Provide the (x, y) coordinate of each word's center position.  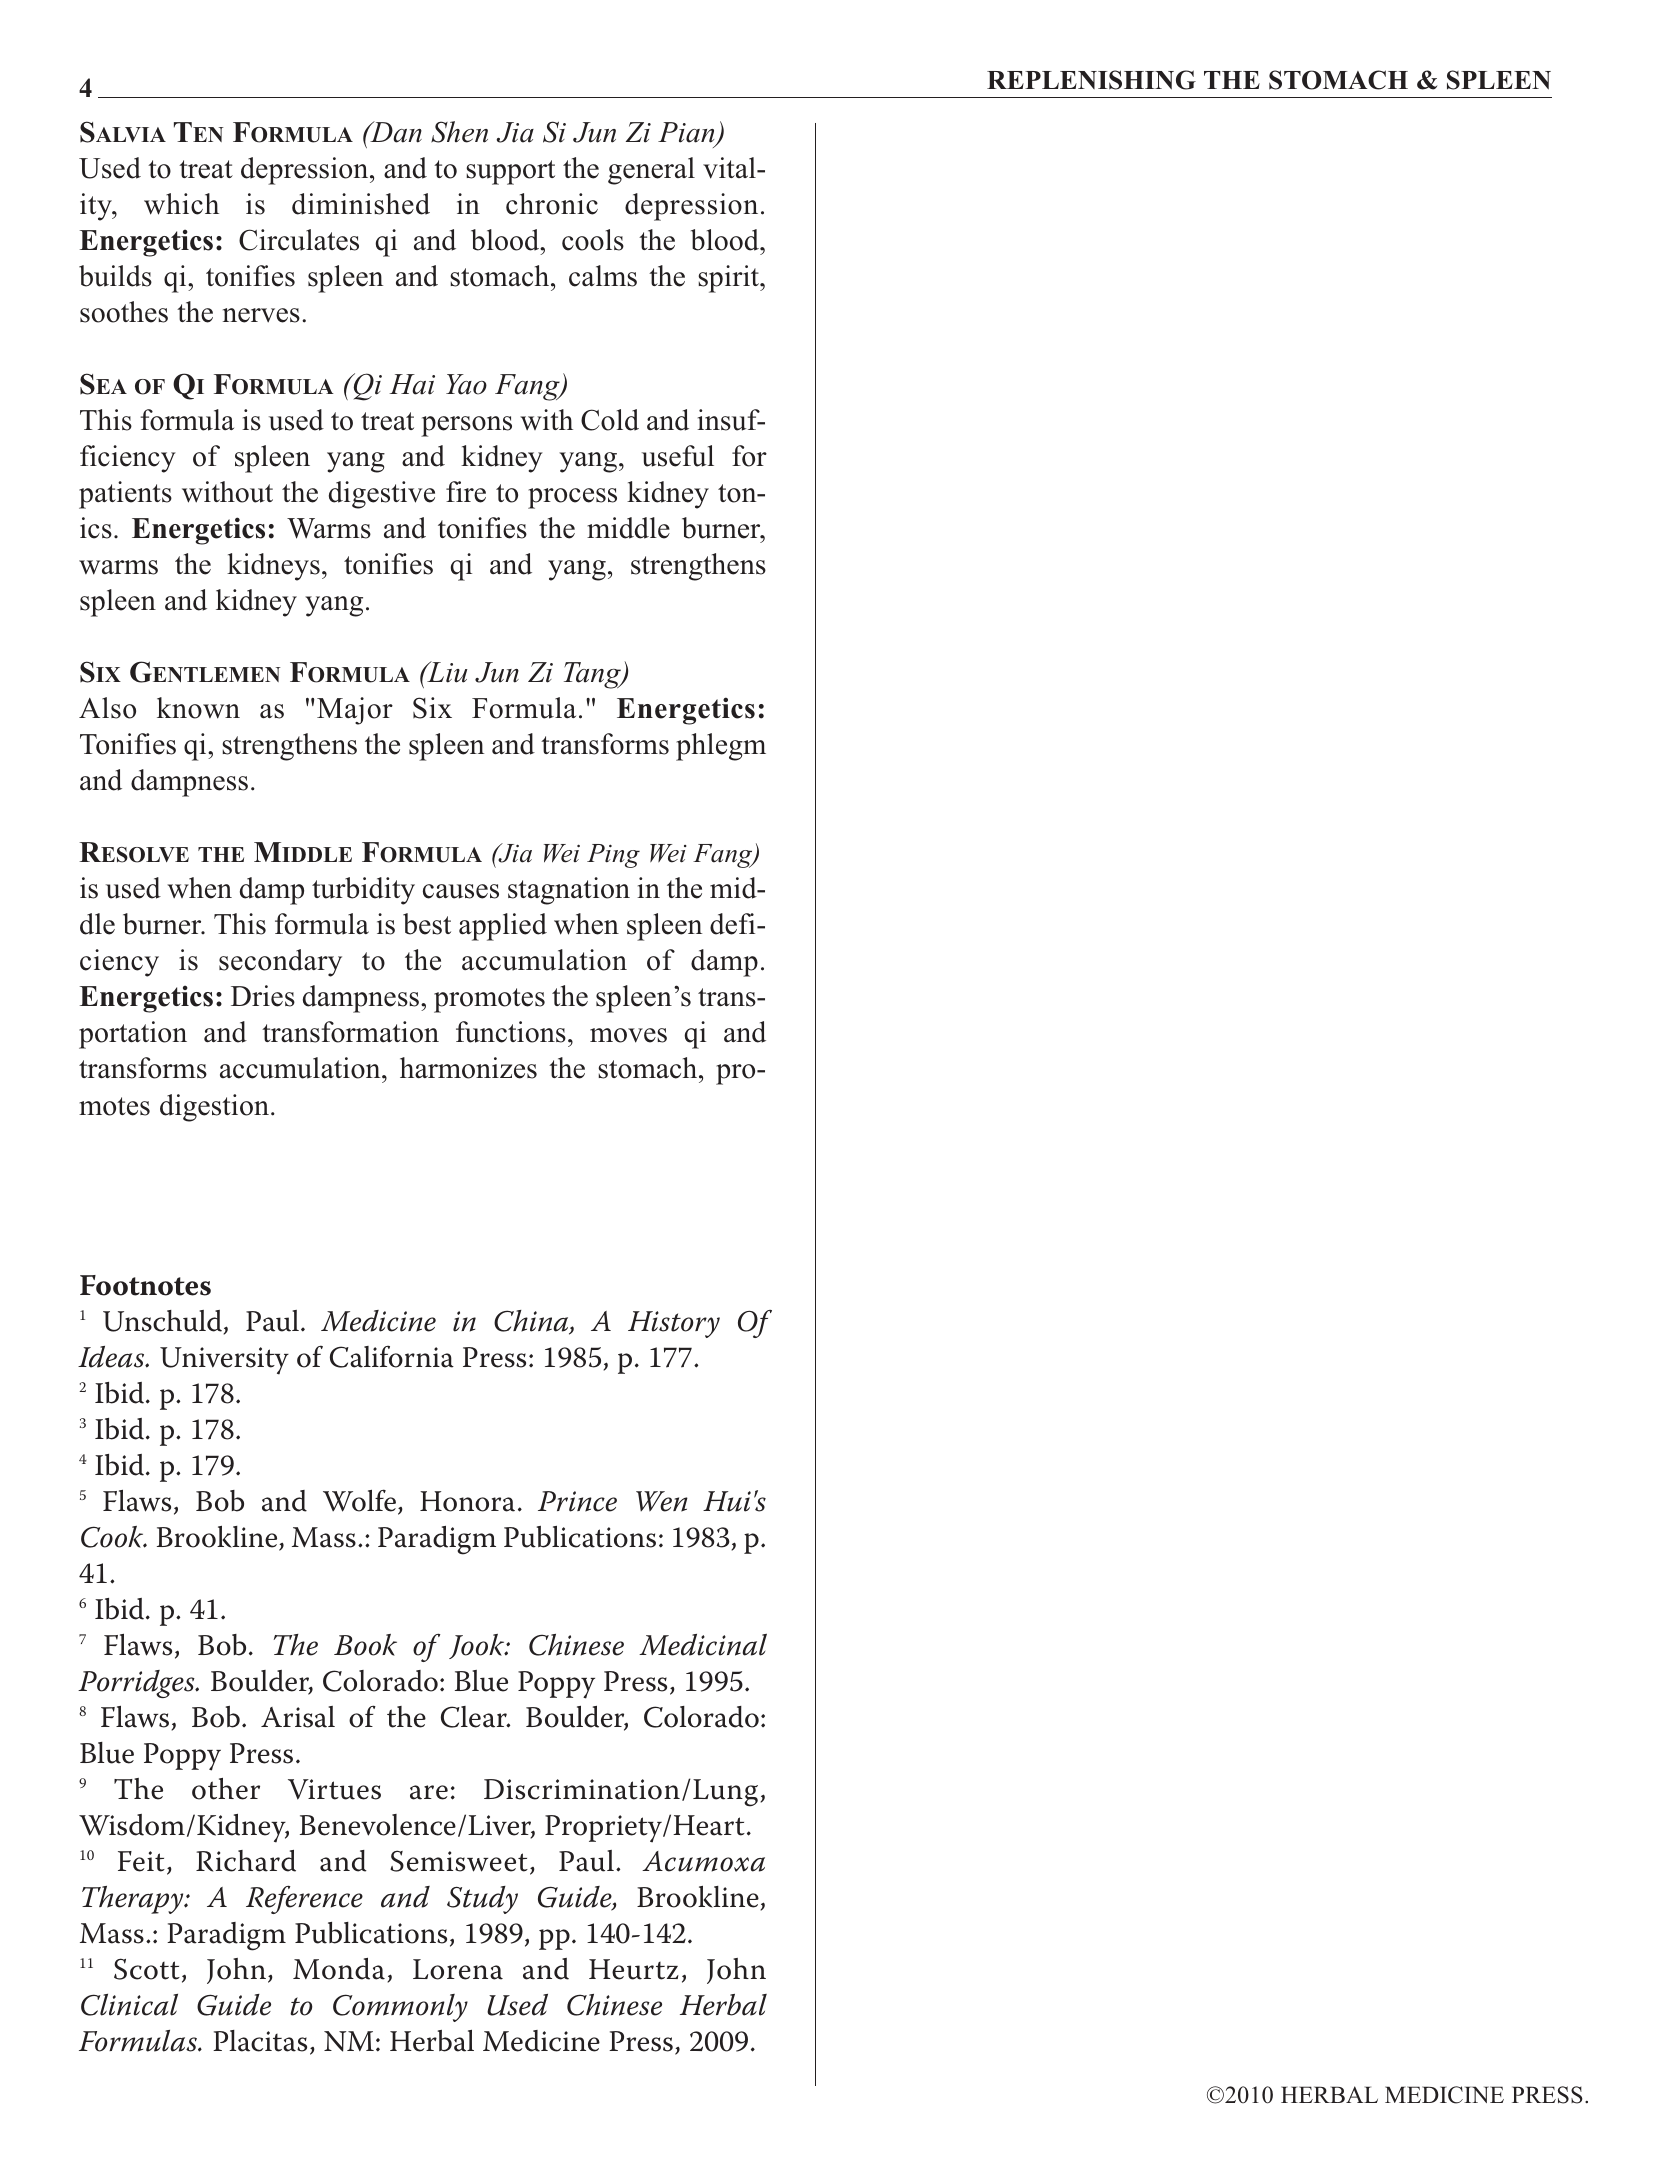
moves (628, 1035)
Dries (263, 996)
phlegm (721, 747)
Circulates (299, 240)
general (651, 171)
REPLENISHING (1091, 80)
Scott (147, 1969)
